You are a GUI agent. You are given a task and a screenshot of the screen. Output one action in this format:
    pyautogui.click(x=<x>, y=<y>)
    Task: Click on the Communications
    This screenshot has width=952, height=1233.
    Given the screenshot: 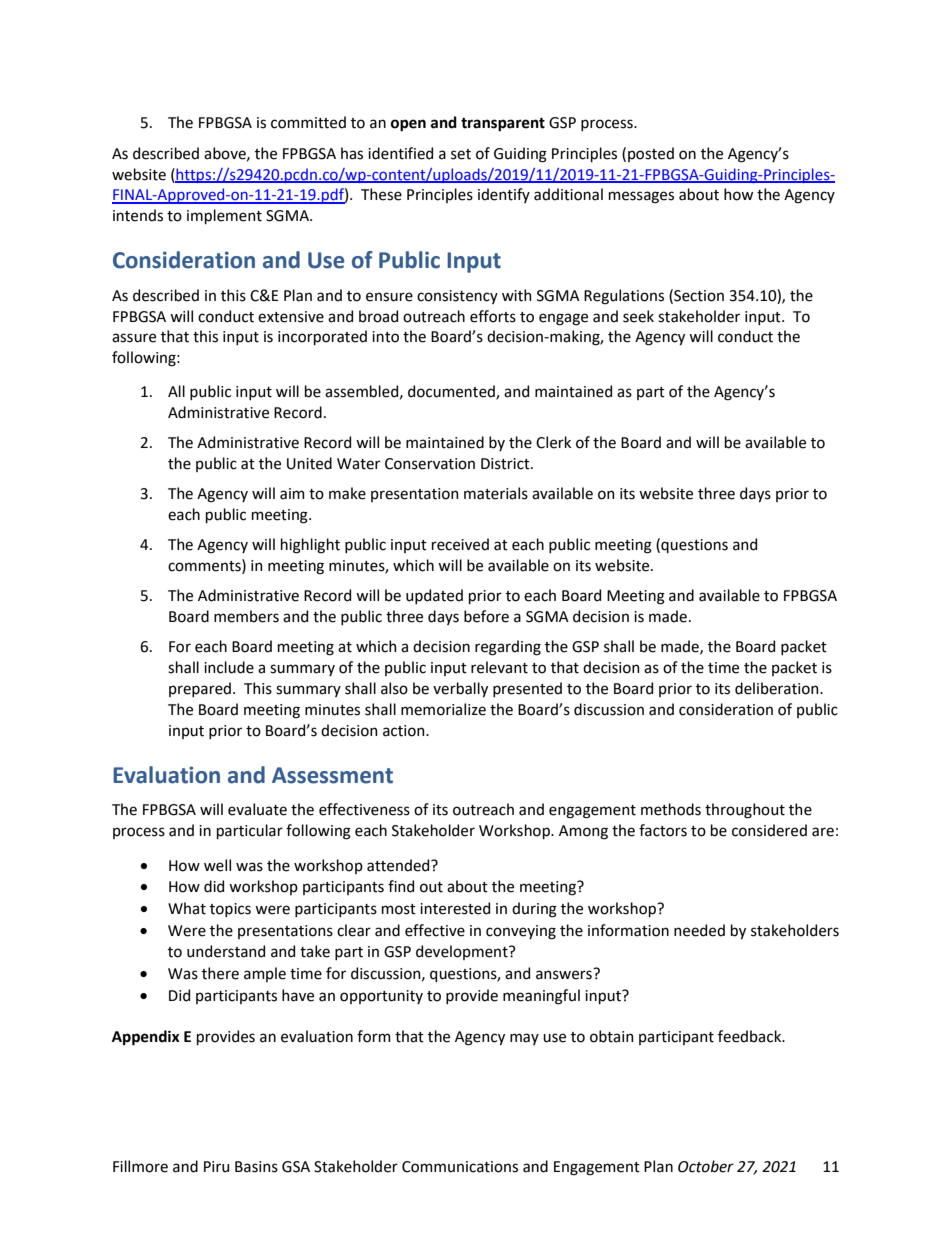 What is the action you would take?
    pyautogui.click(x=460, y=1167)
